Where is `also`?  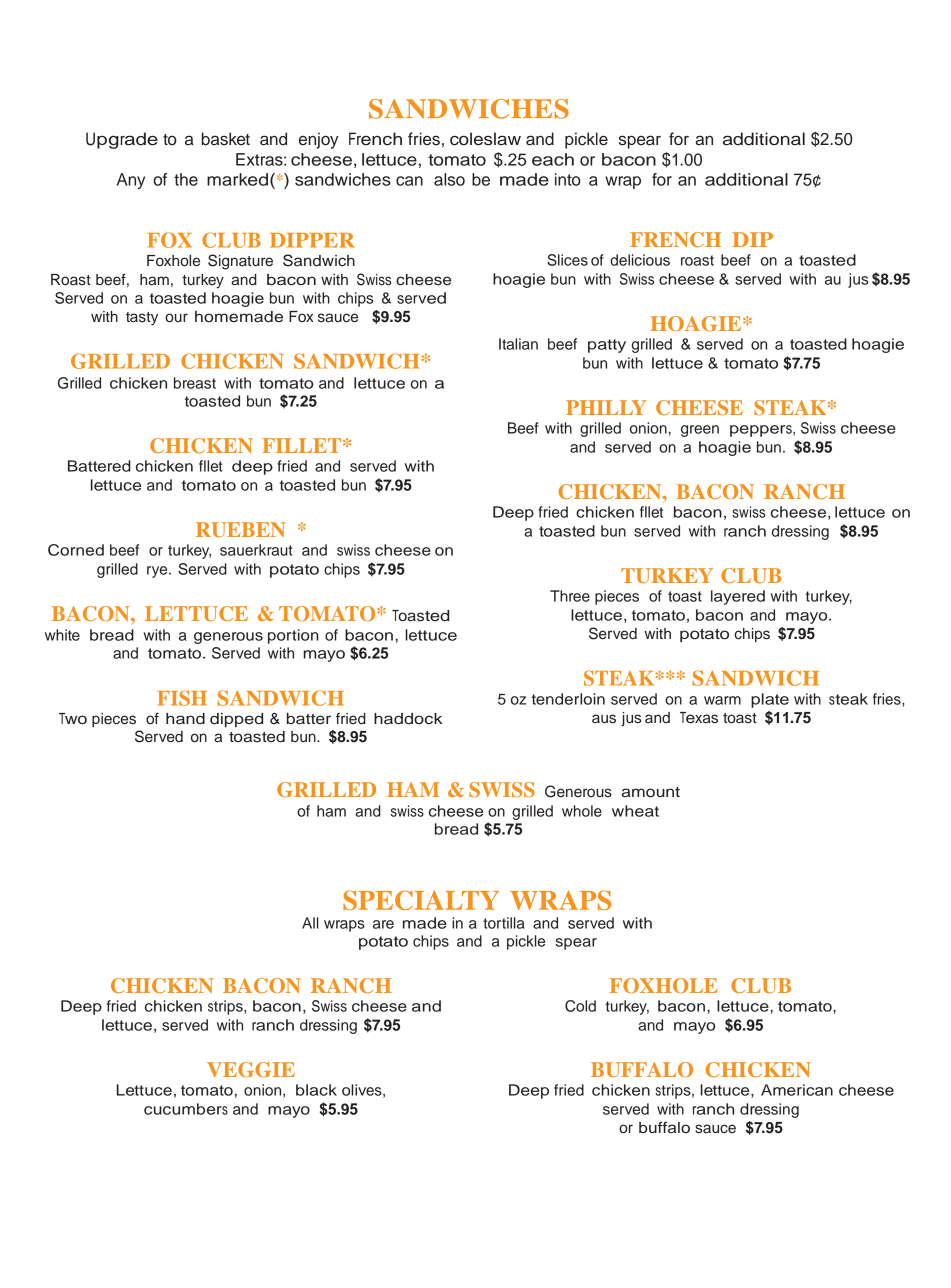 also is located at coordinates (449, 179).
